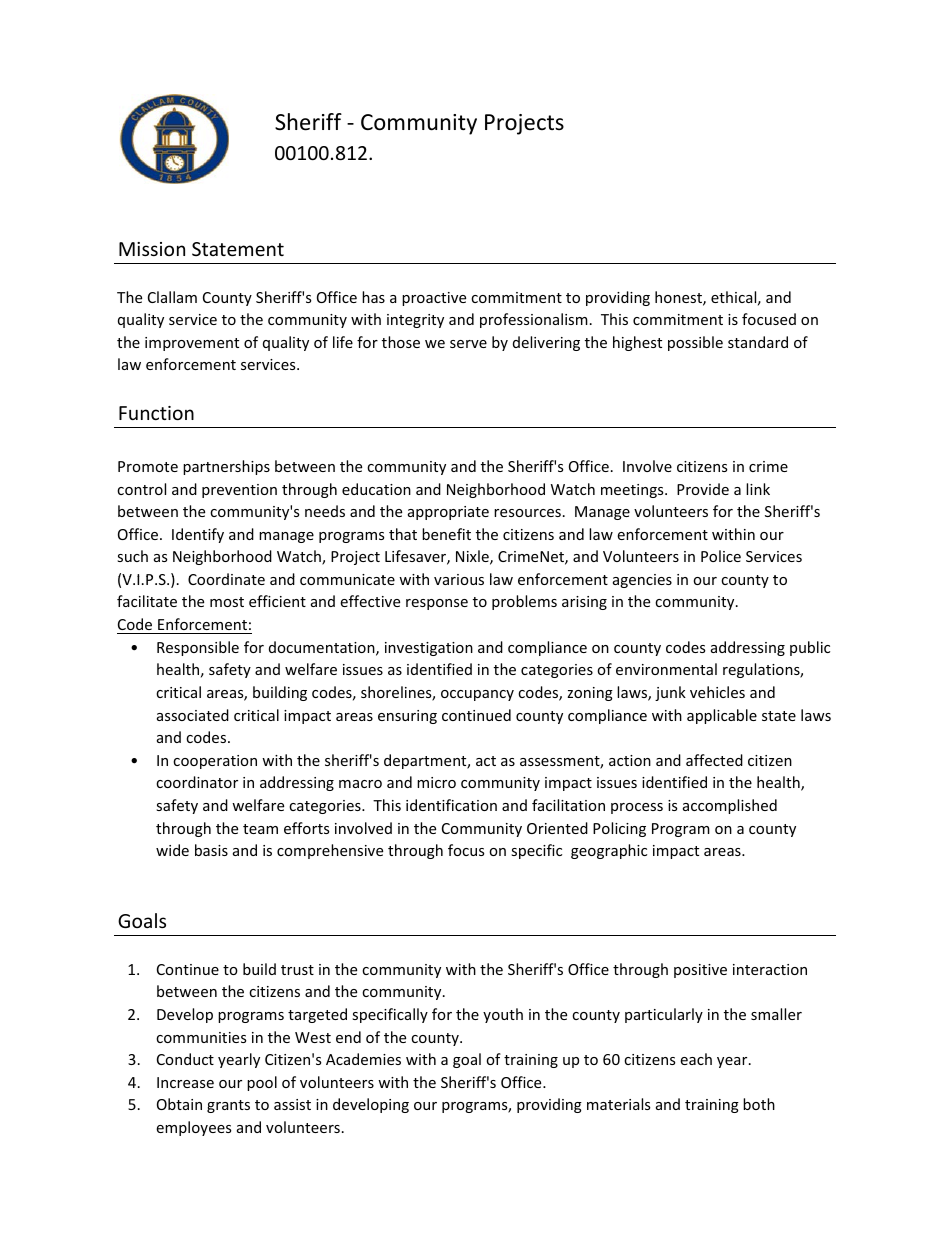  Describe the element at coordinates (434, 299) in the page. I see `proactive` at that location.
